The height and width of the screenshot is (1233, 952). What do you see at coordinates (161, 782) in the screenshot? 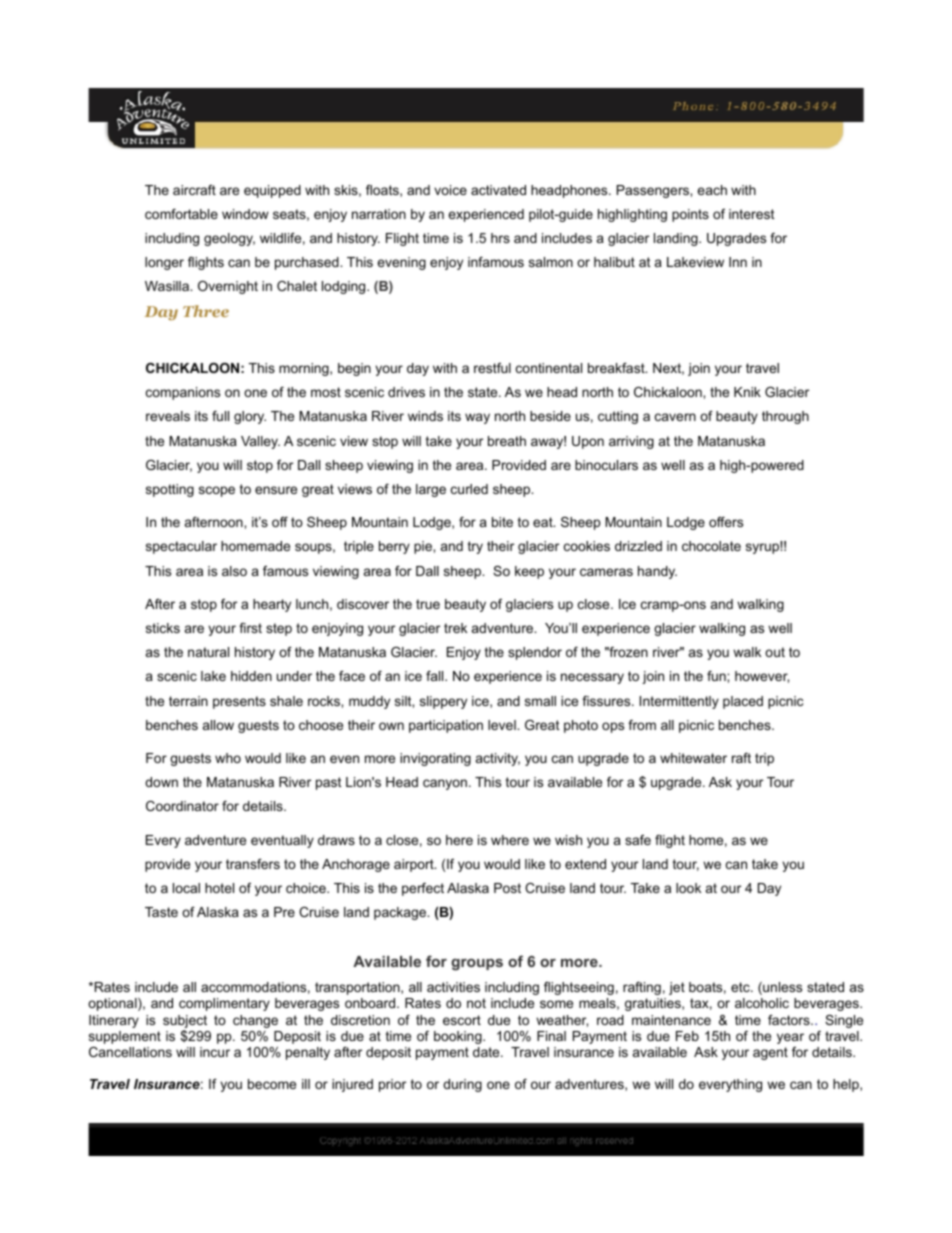
I see `down` at bounding box center [161, 782].
